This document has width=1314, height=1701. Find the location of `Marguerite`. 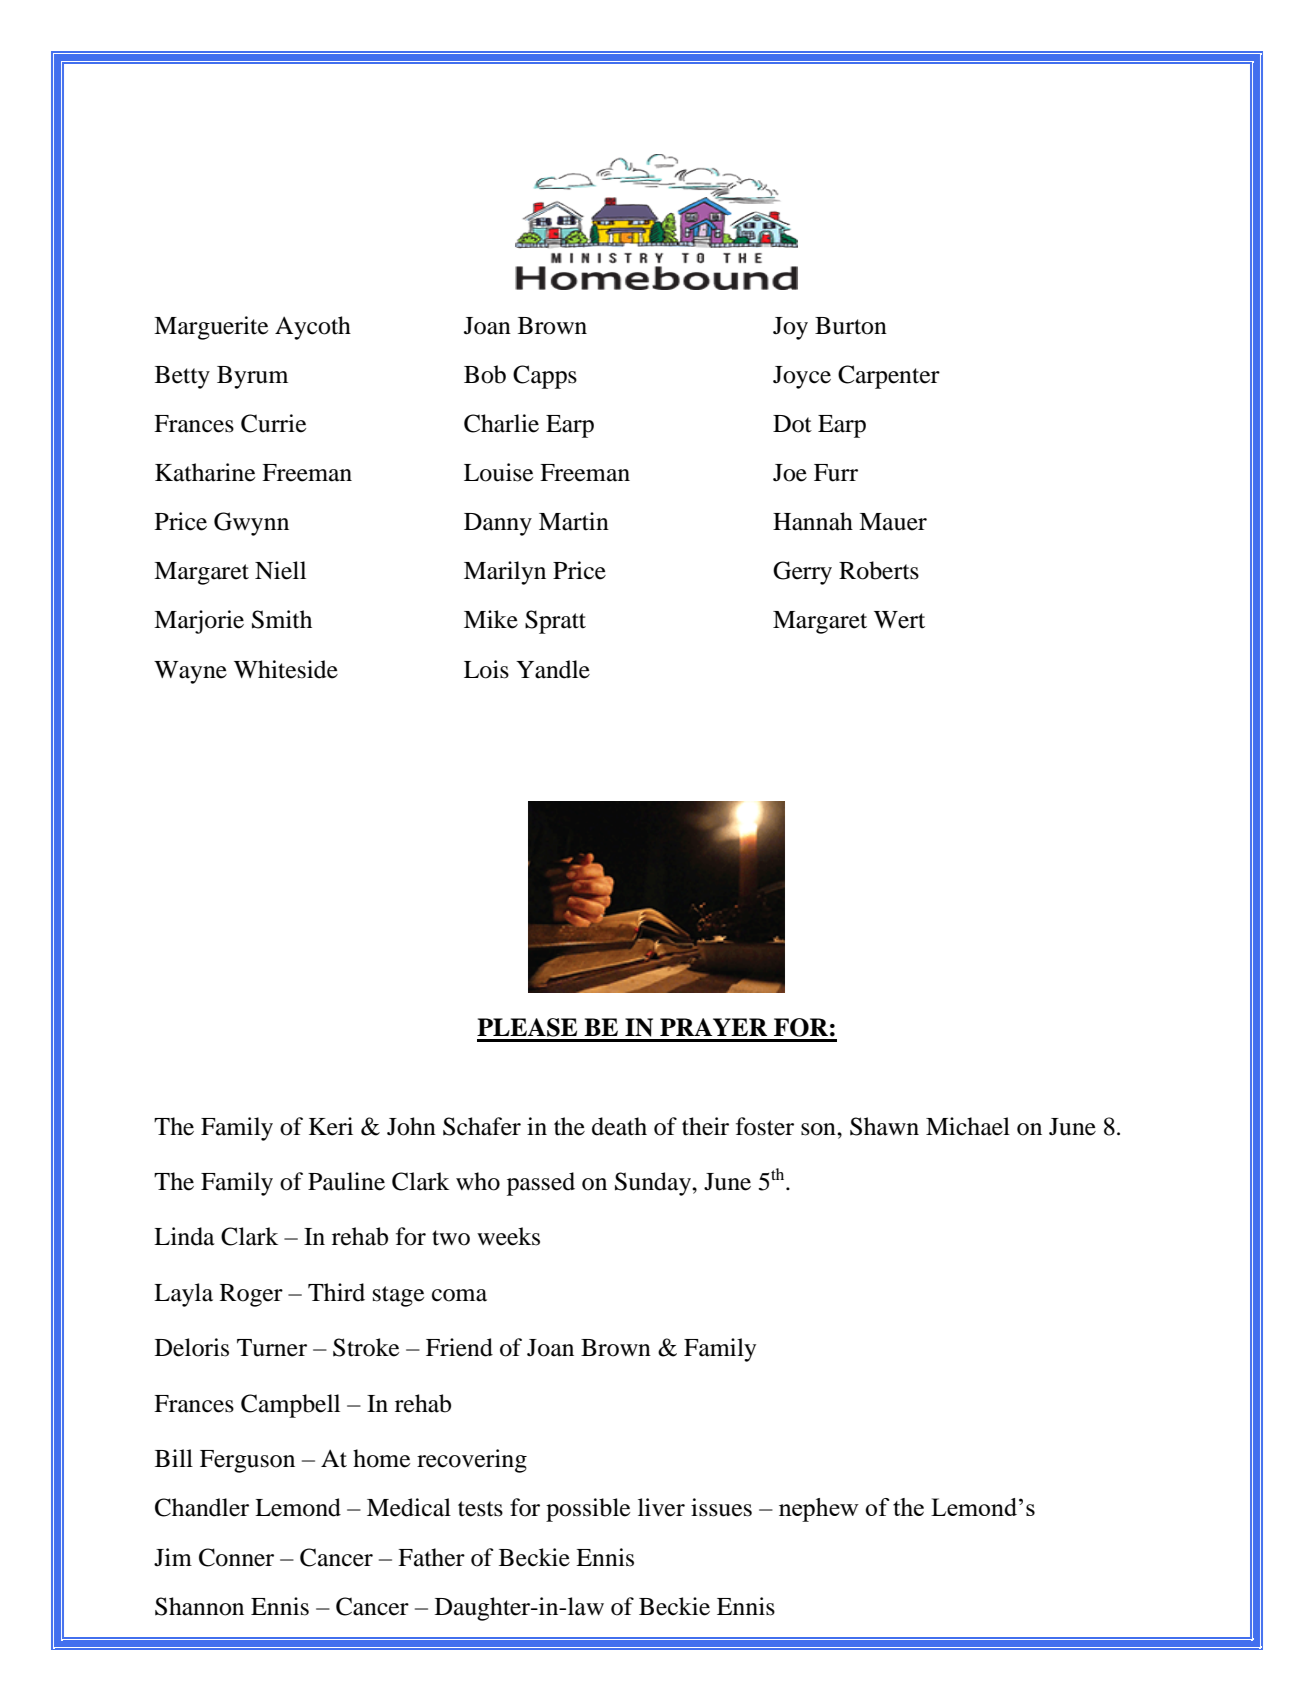

Marguerite is located at coordinates (211, 328).
